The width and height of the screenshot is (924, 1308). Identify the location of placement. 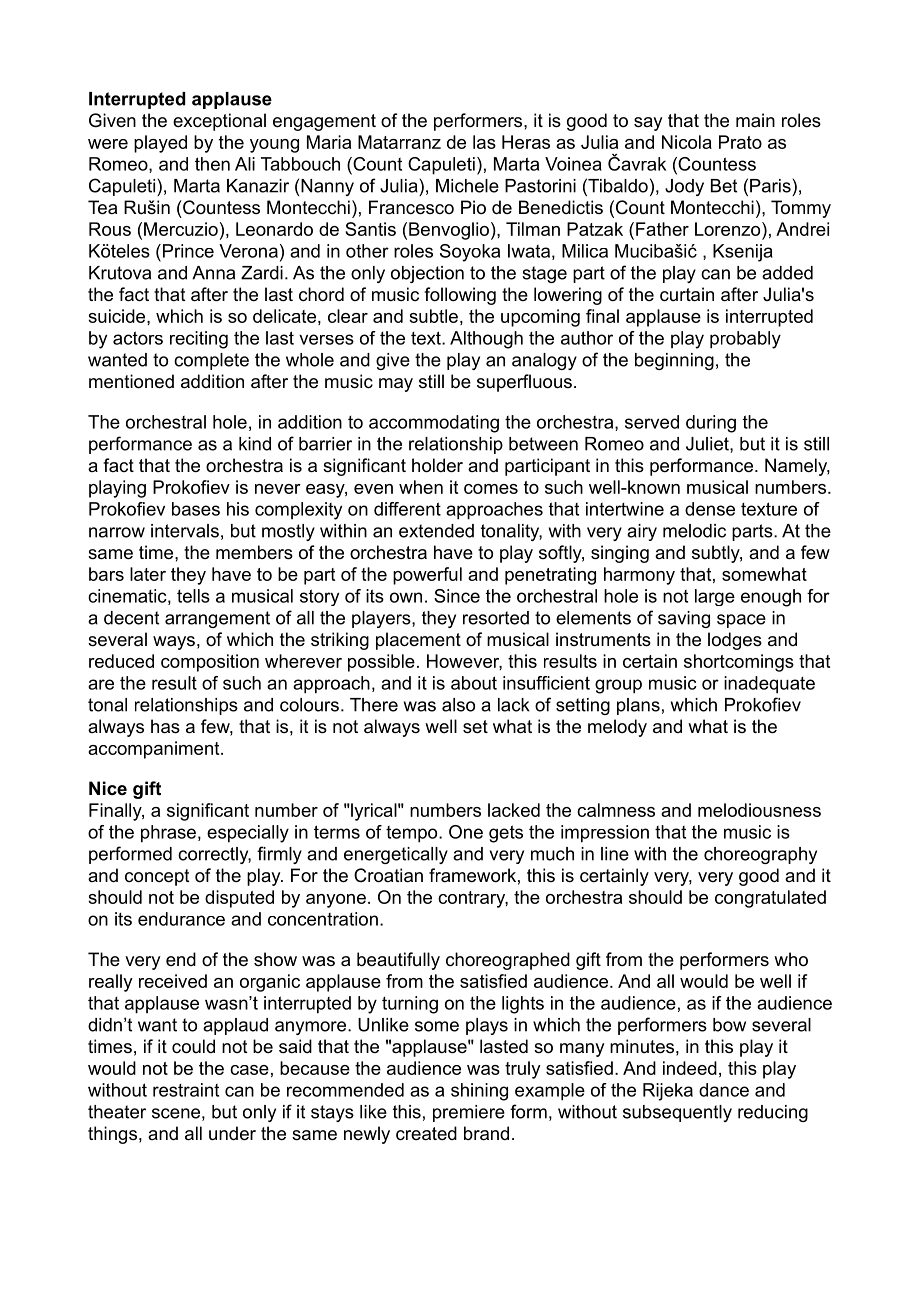
(418, 641).
